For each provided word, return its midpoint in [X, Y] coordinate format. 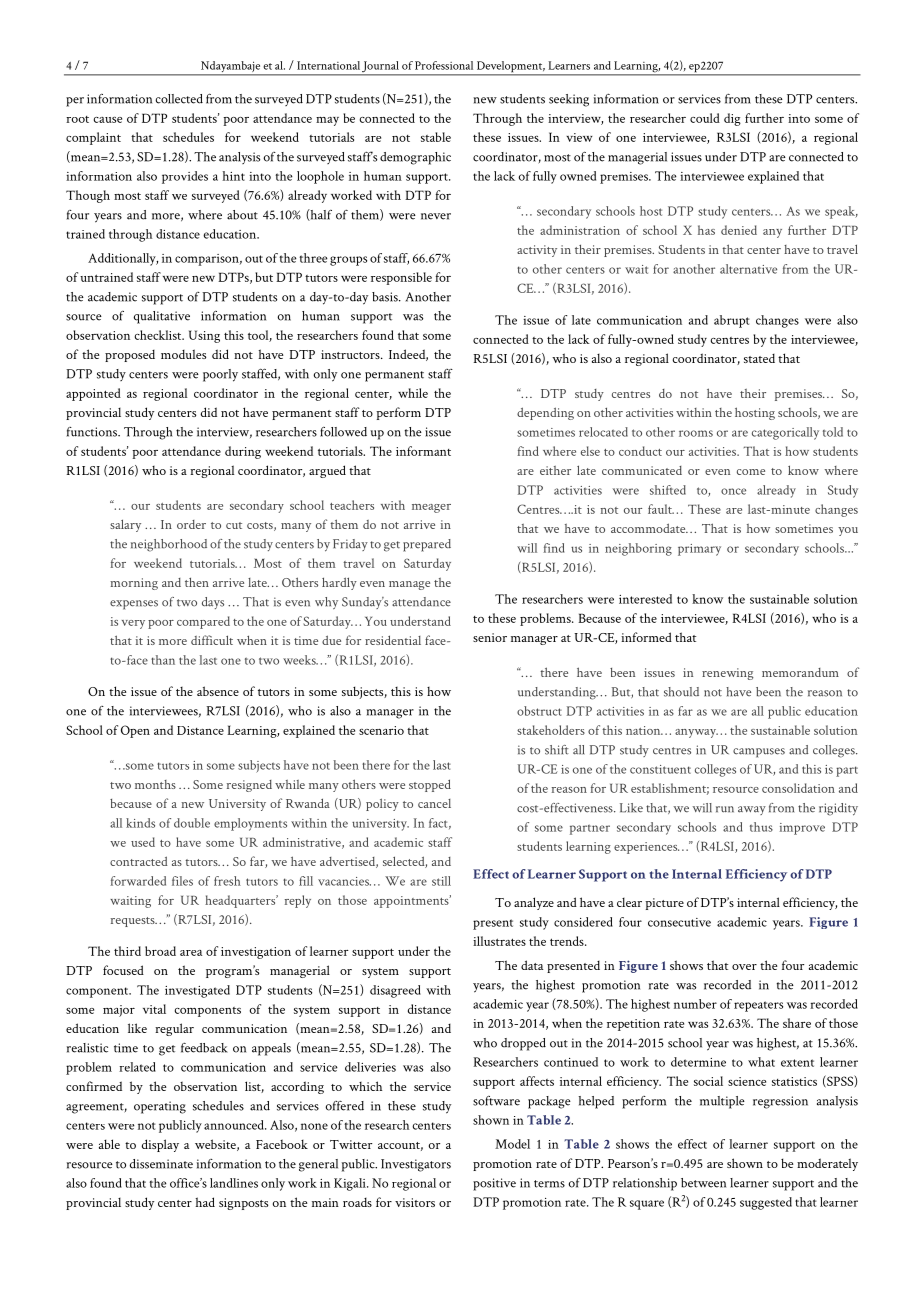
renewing [728, 674]
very [133, 624]
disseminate [161, 1164]
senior [490, 637]
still [441, 881]
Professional [444, 65]
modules [183, 354]
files [182, 881]
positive [494, 1184]
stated [759, 358]
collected [179, 99]
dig [732, 119]
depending [545, 413]
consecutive [679, 922]
